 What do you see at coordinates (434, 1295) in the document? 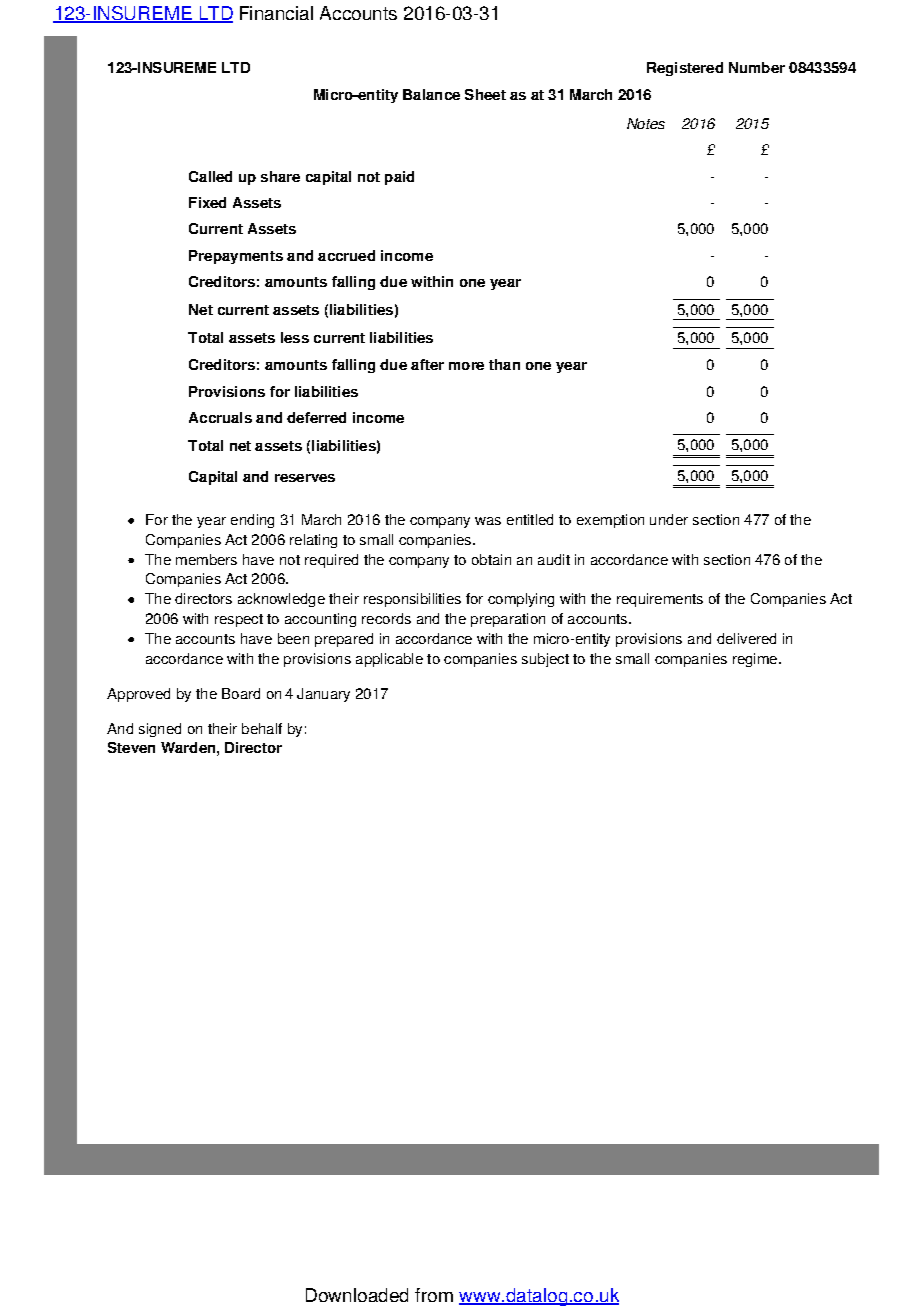
I see `from` at bounding box center [434, 1295].
